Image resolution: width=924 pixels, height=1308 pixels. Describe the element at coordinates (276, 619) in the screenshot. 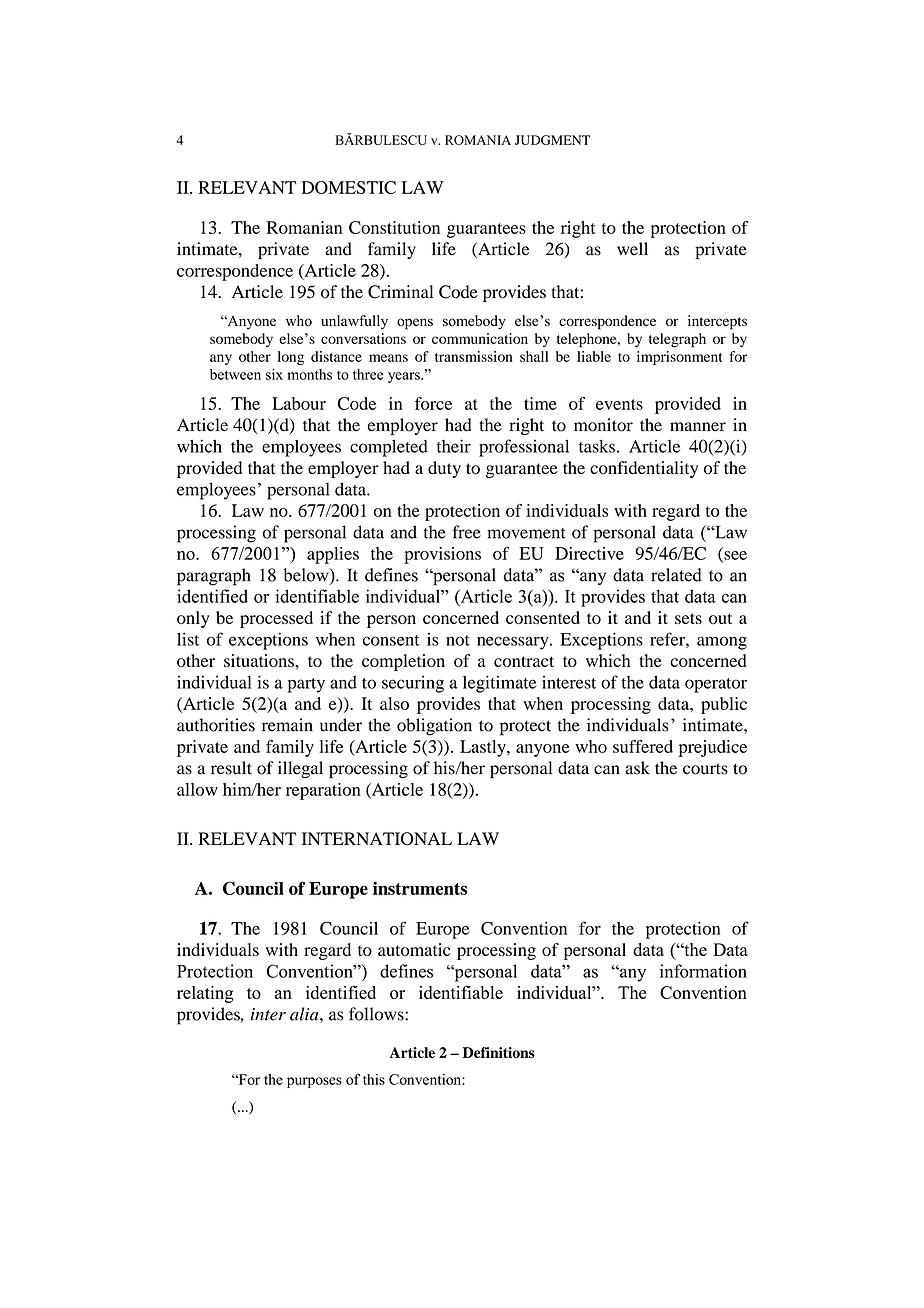

I see `processed` at that location.
